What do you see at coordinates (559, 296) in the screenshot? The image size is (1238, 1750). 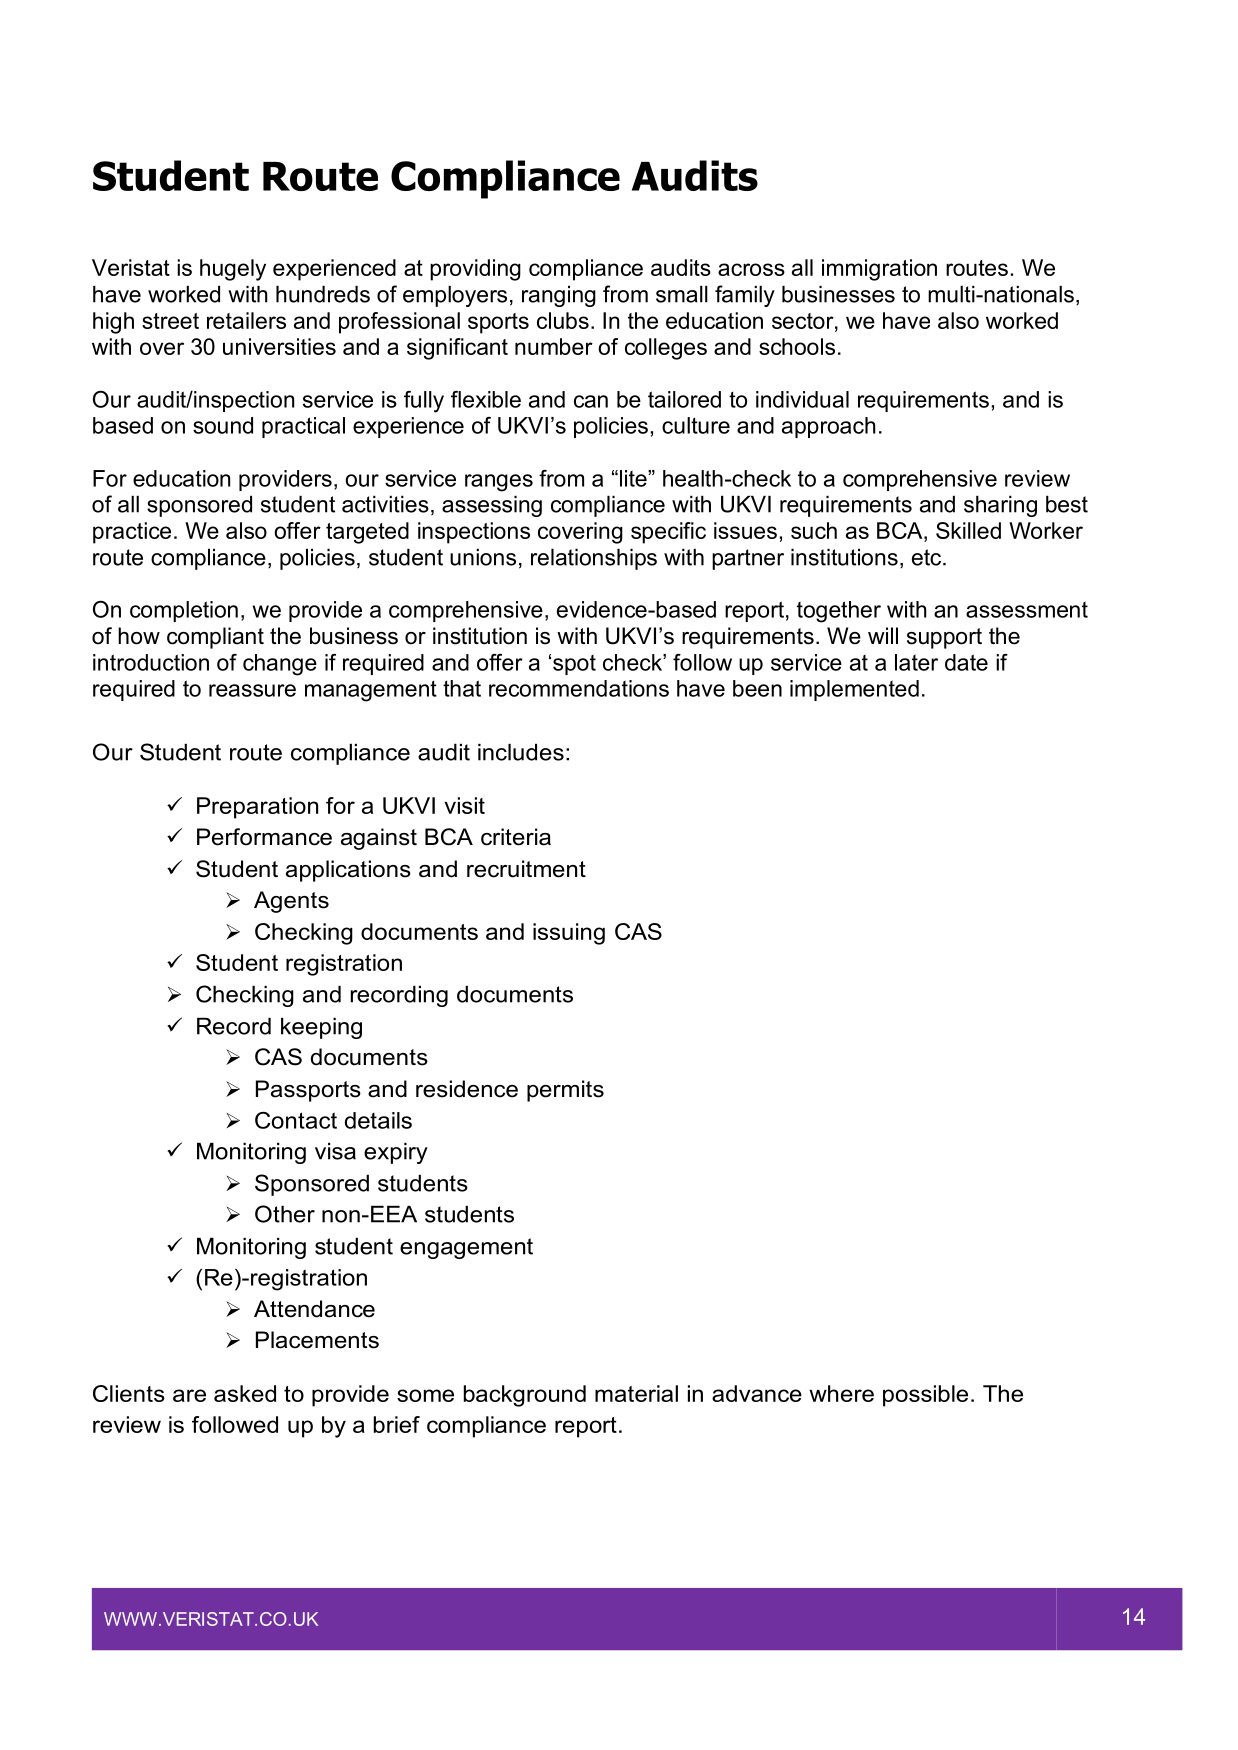 I see `ranging` at bounding box center [559, 296].
